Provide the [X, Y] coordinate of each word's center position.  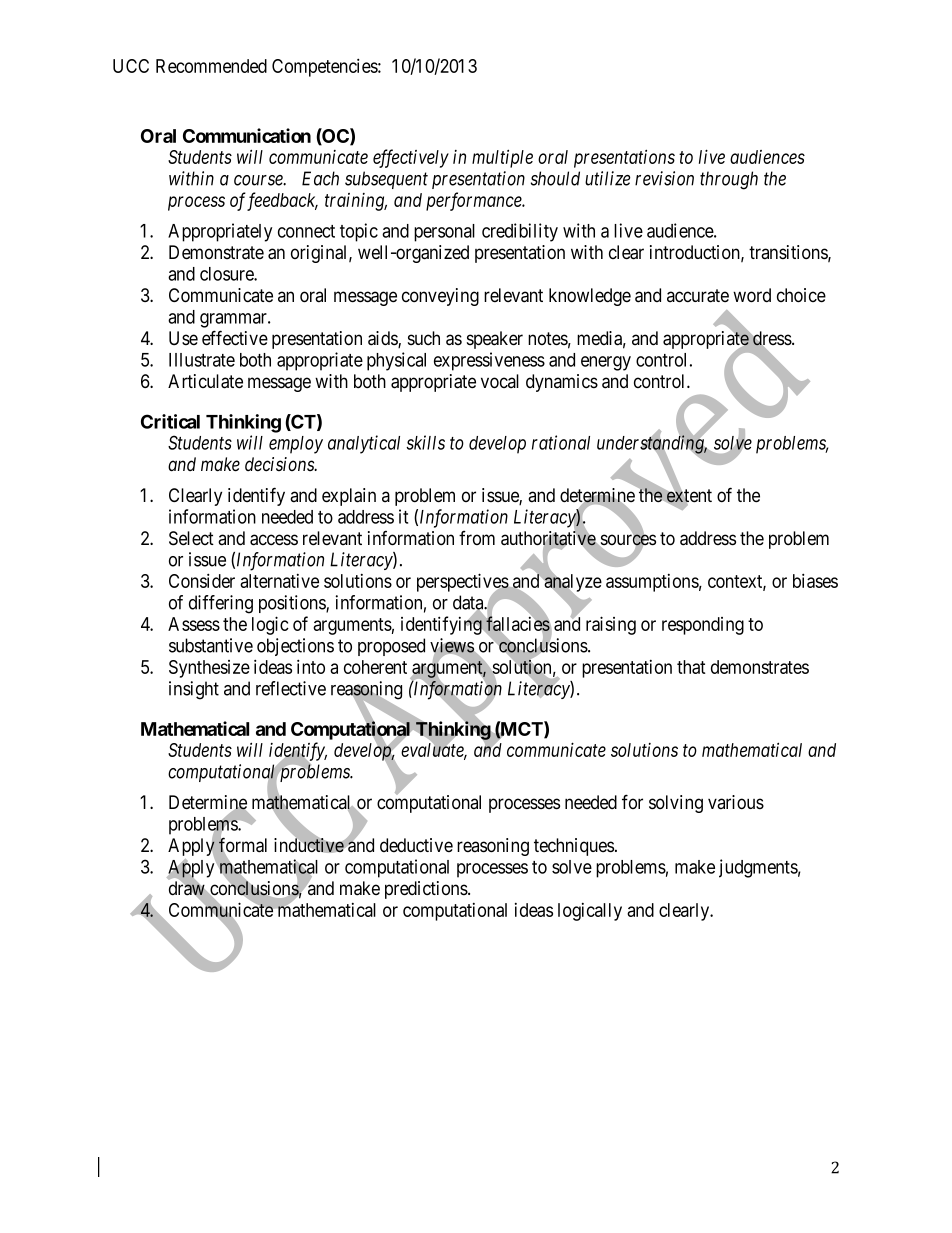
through [729, 180]
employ [296, 445]
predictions [427, 890]
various [736, 802]
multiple [502, 158]
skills [425, 442]
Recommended [211, 66]
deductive [416, 845]
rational [561, 442]
